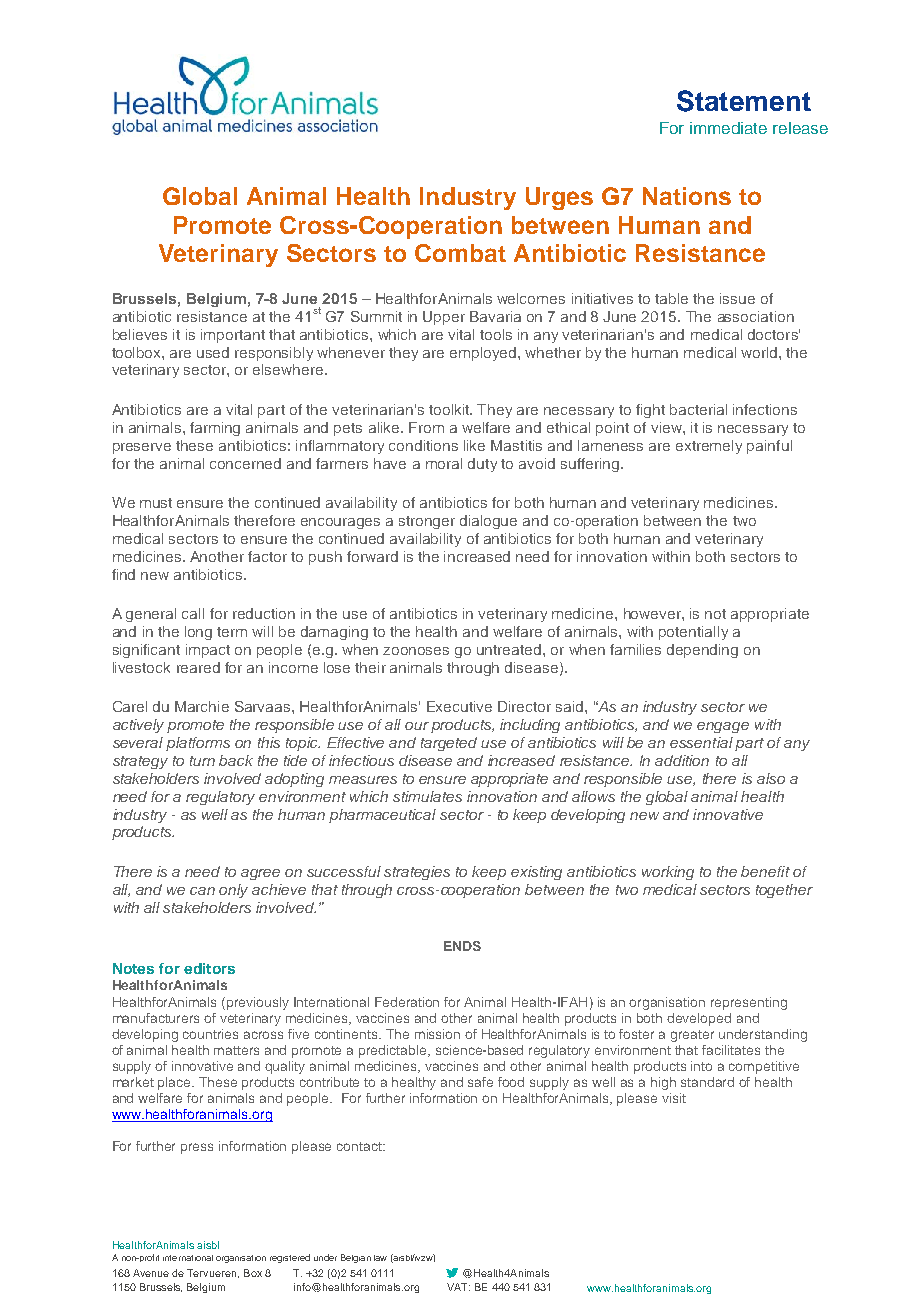 The image size is (924, 1308). What do you see at coordinates (233, 336) in the image?
I see `important` at bounding box center [233, 336].
